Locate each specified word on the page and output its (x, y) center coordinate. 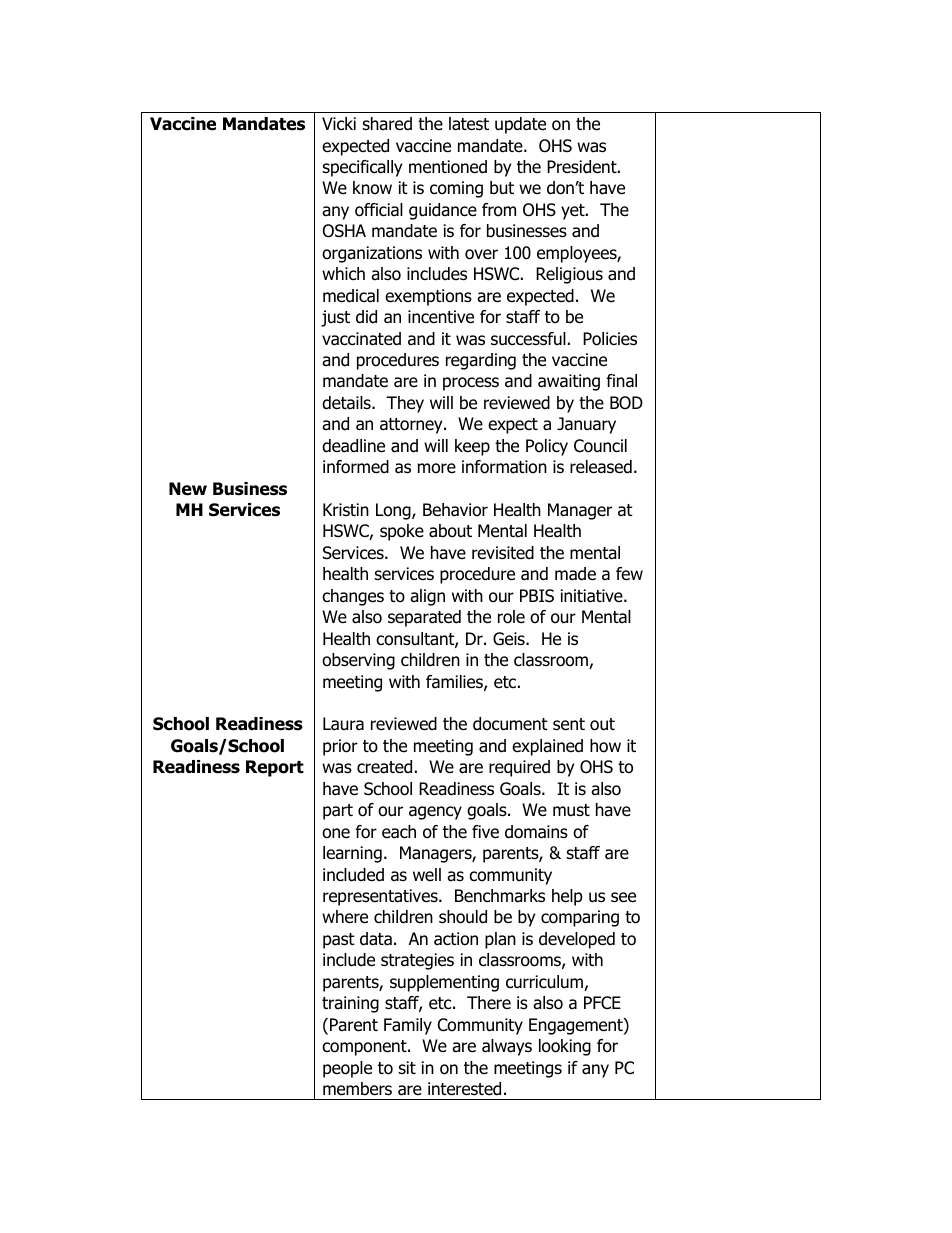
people (347, 1069)
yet (574, 212)
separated (424, 618)
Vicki (339, 123)
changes (353, 597)
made (575, 574)
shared (387, 124)
